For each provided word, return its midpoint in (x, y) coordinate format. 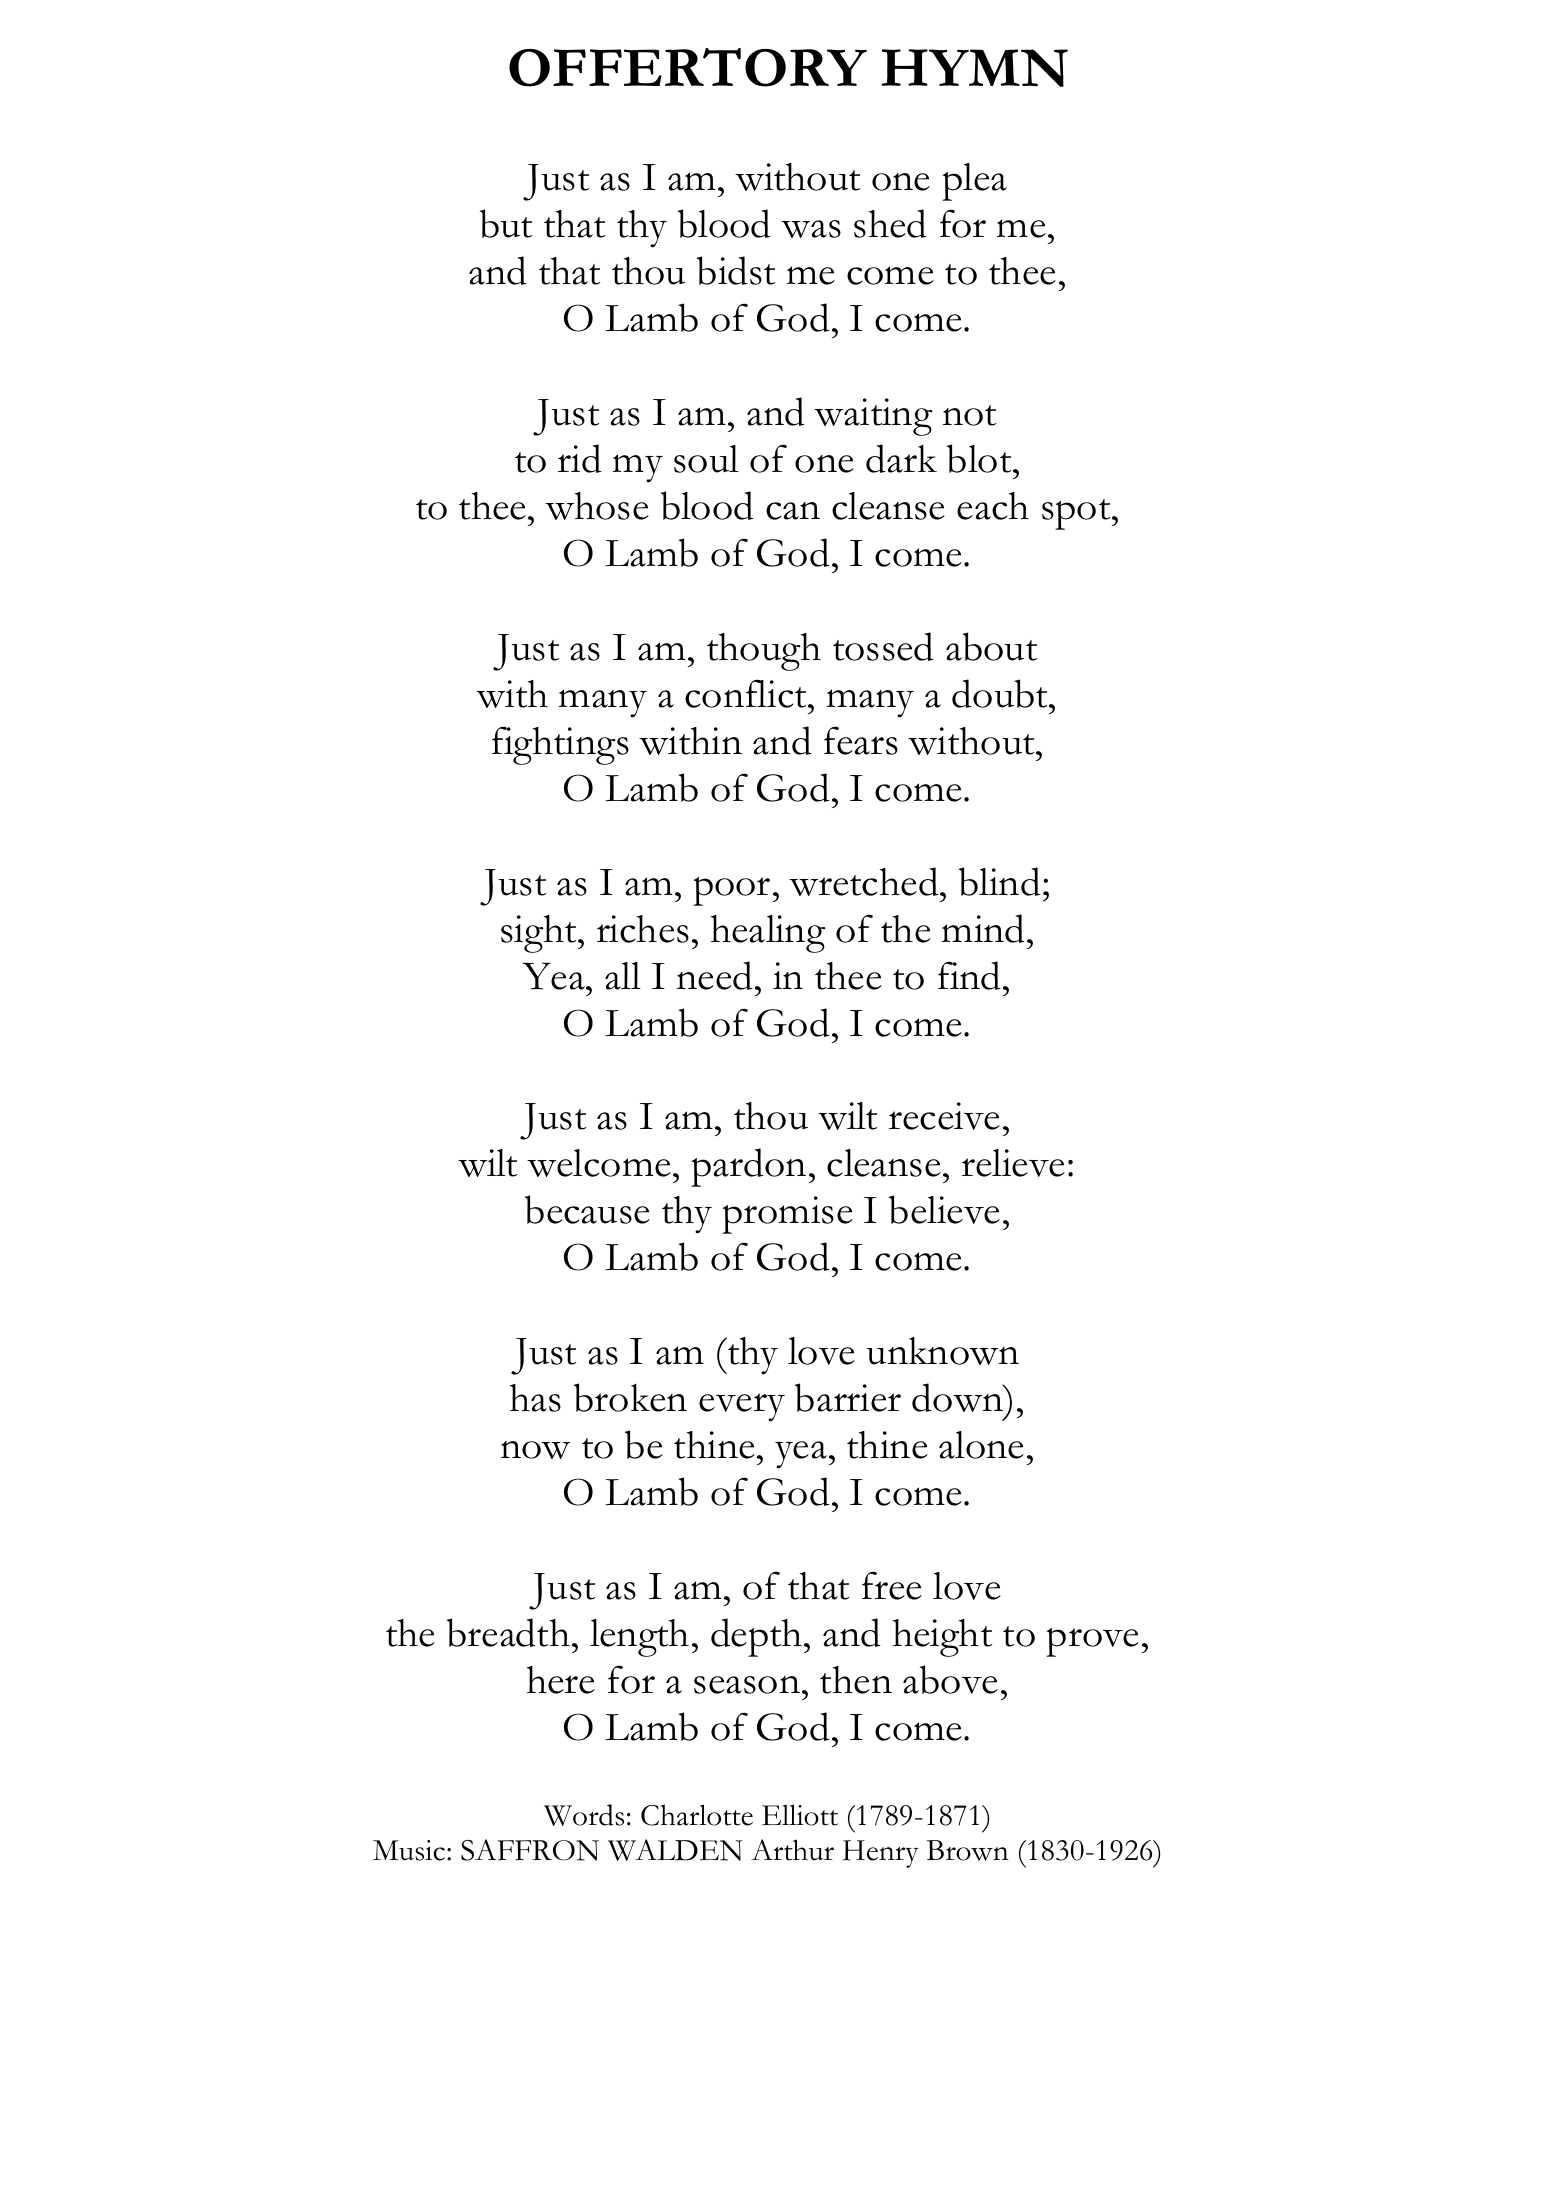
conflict (747, 693)
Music (409, 1850)
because (587, 1209)
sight (540, 934)
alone (981, 1445)
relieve (1013, 1163)
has (535, 1398)
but (506, 223)
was (811, 229)
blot (980, 458)
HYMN (975, 68)
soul (706, 459)
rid (580, 458)
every (742, 1407)
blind (1000, 881)
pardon (748, 1167)
